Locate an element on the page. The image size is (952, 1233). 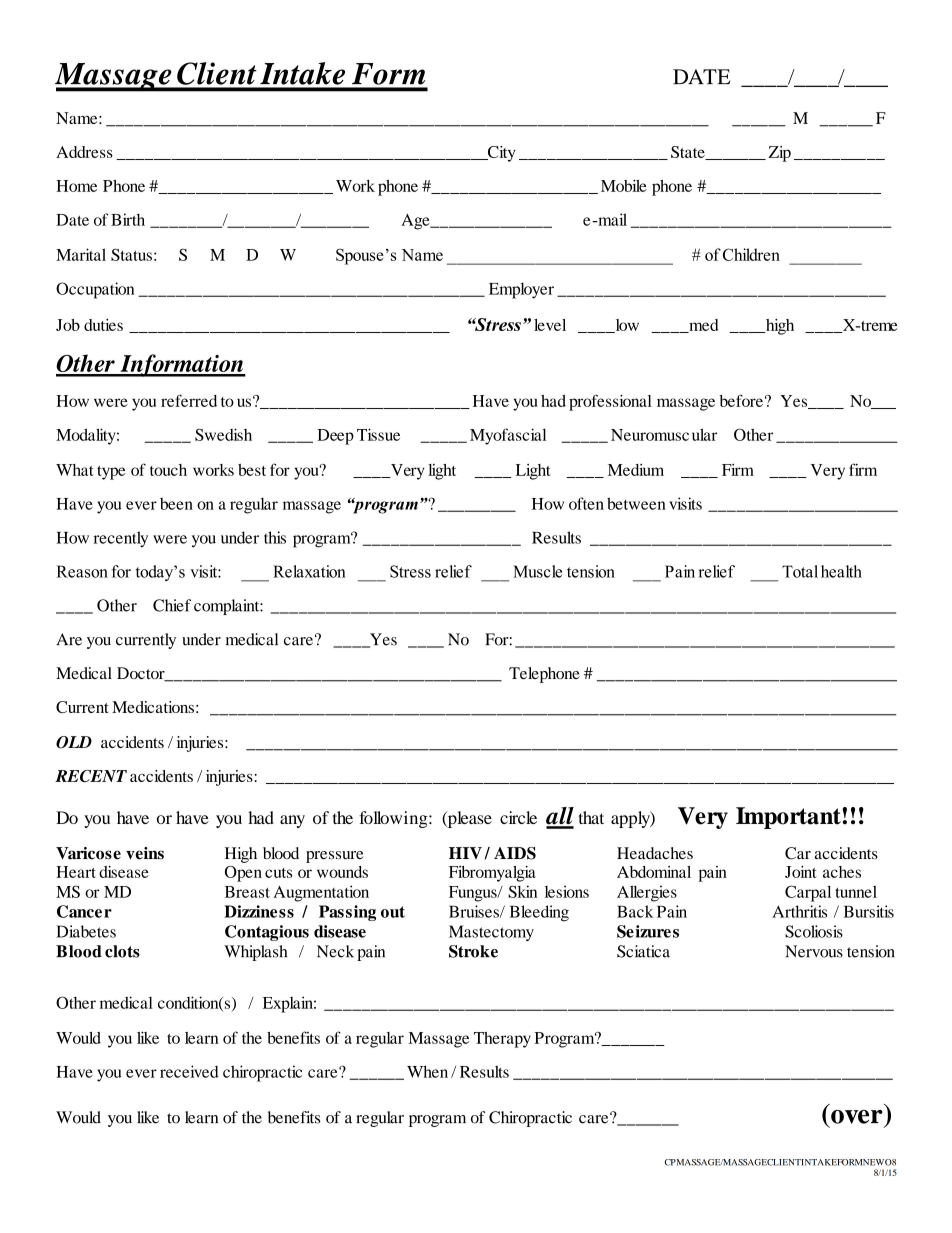
Chief is located at coordinates (172, 605).
